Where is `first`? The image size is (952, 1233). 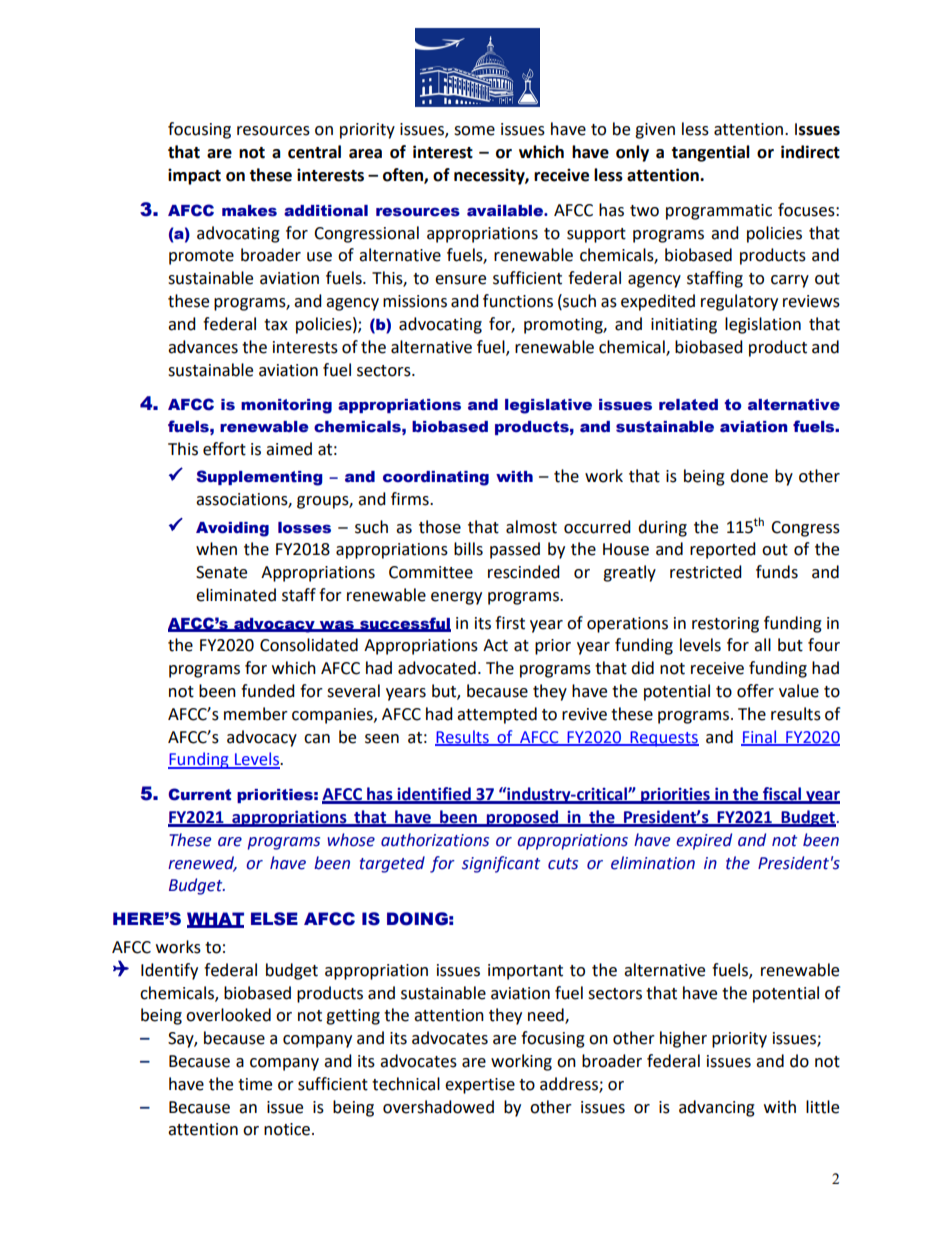
first is located at coordinates (510, 623).
